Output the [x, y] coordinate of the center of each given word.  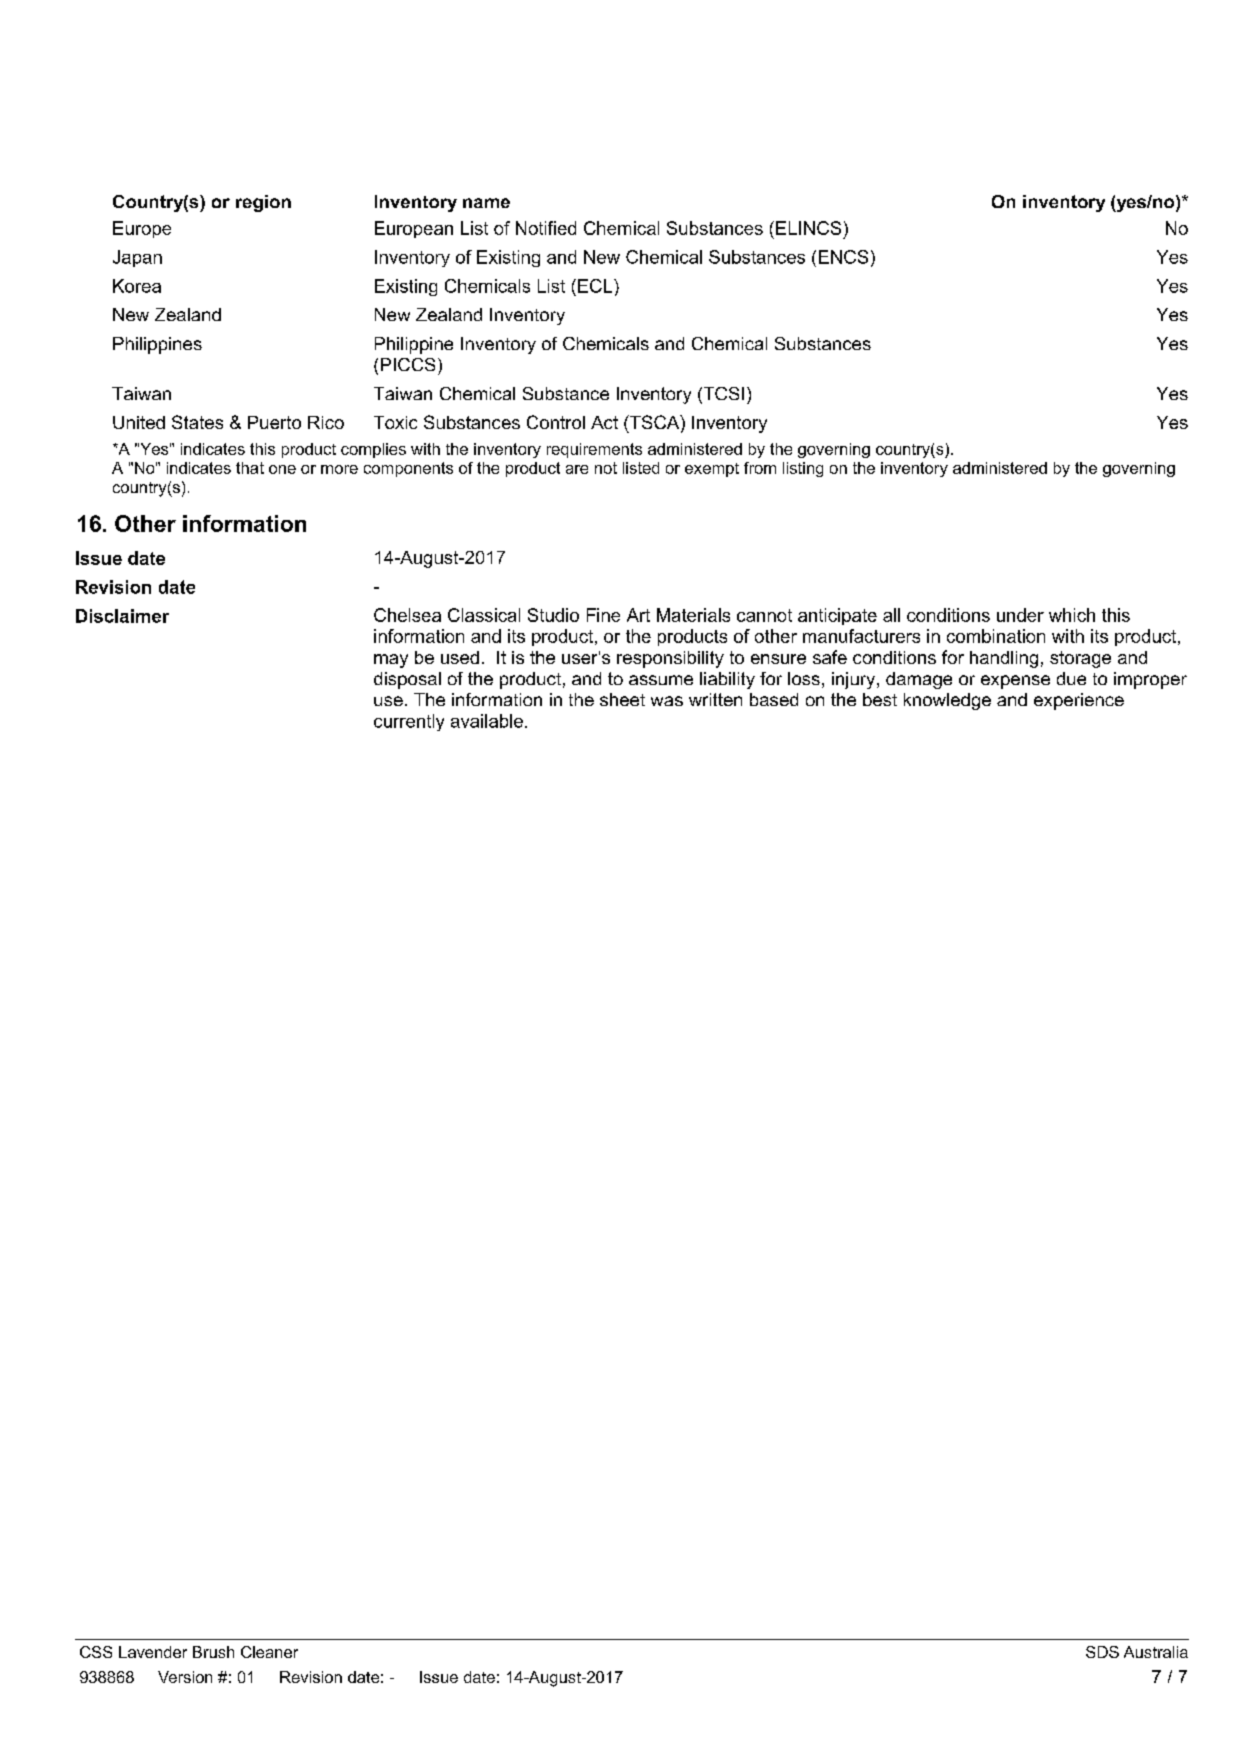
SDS [1102, 1652]
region [263, 203]
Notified [546, 228]
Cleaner [269, 1652]
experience [1079, 701]
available [487, 721]
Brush [213, 1652]
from [760, 468]
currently [409, 722]
